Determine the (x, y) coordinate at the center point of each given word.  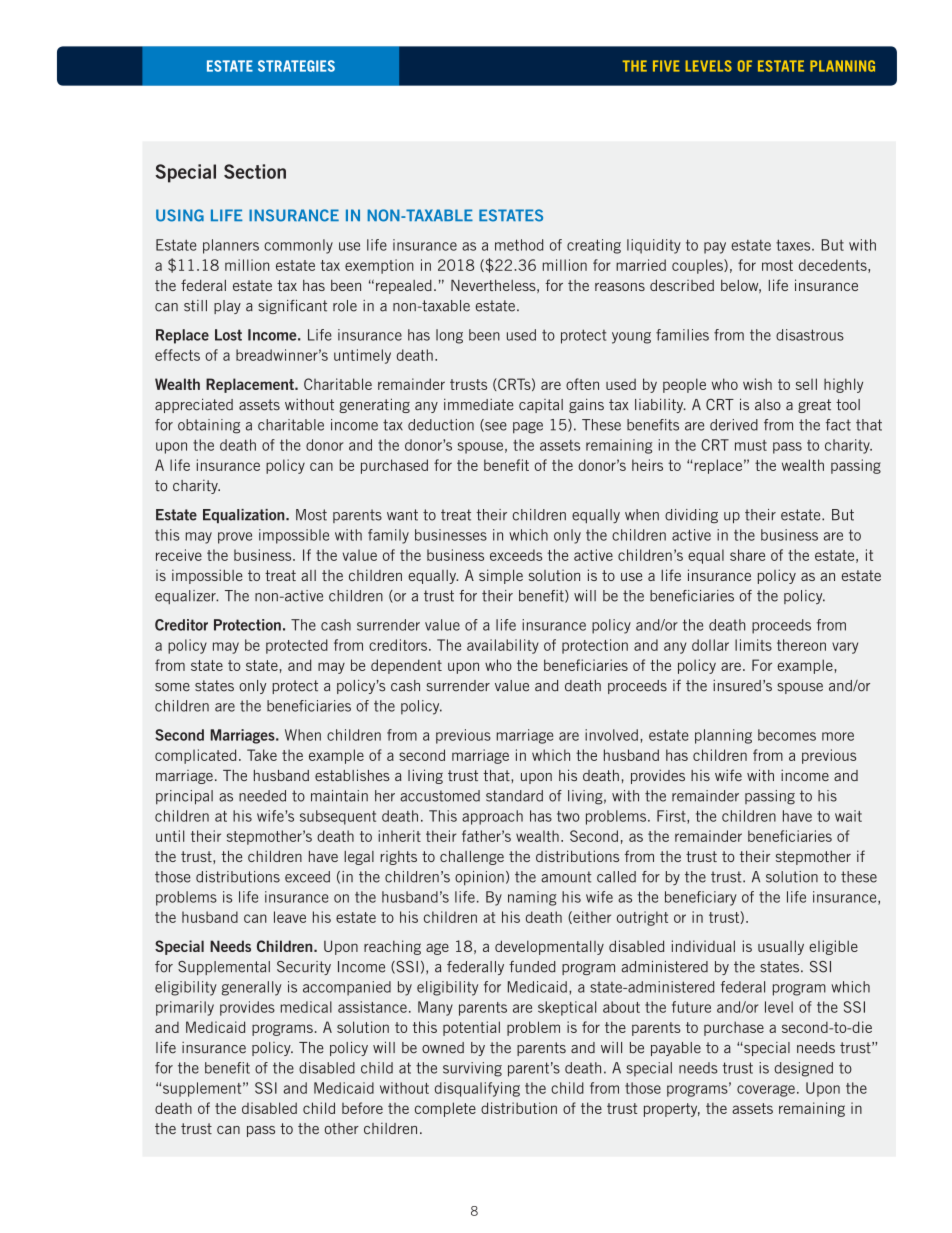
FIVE (666, 66)
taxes (794, 245)
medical (306, 1007)
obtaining (209, 426)
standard (514, 796)
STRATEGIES (296, 66)
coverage (766, 1091)
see (495, 427)
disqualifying (477, 1089)
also (768, 405)
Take (262, 755)
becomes (787, 735)
